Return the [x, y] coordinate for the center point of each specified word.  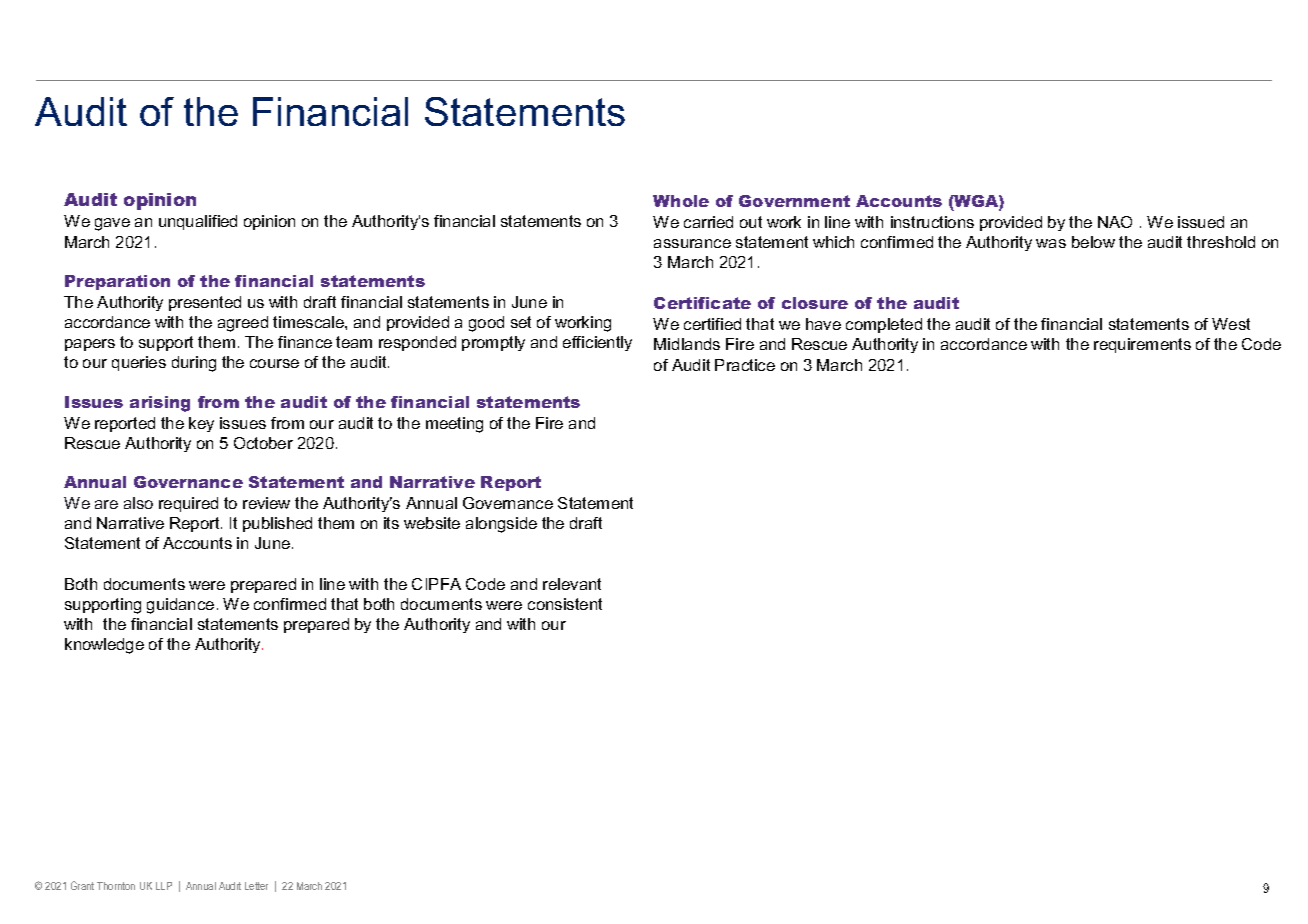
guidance [180, 606]
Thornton [116, 886]
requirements [1142, 345]
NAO [1115, 222]
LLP [164, 886]
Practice [745, 365]
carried [708, 222]
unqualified [198, 222]
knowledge [104, 646]
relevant [572, 584]
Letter [256, 886]
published [277, 524]
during [194, 364]
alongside [501, 525]
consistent [565, 604]
